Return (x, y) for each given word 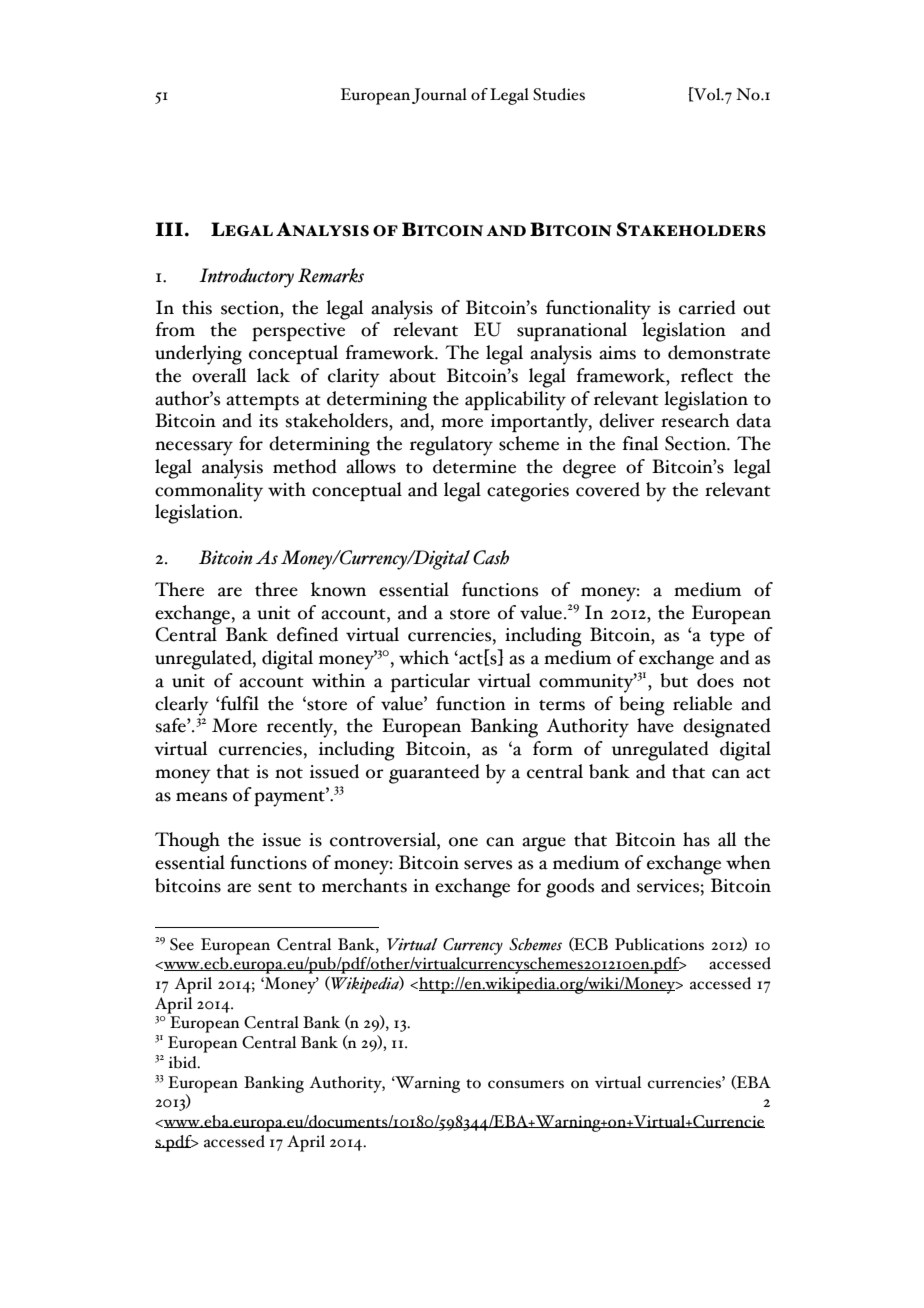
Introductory (246, 278)
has (696, 839)
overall (219, 375)
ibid (184, 1062)
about (412, 375)
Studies (559, 94)
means (202, 797)
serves (488, 865)
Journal (439, 96)
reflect (707, 375)
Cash (491, 557)
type (727, 639)
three (276, 589)
